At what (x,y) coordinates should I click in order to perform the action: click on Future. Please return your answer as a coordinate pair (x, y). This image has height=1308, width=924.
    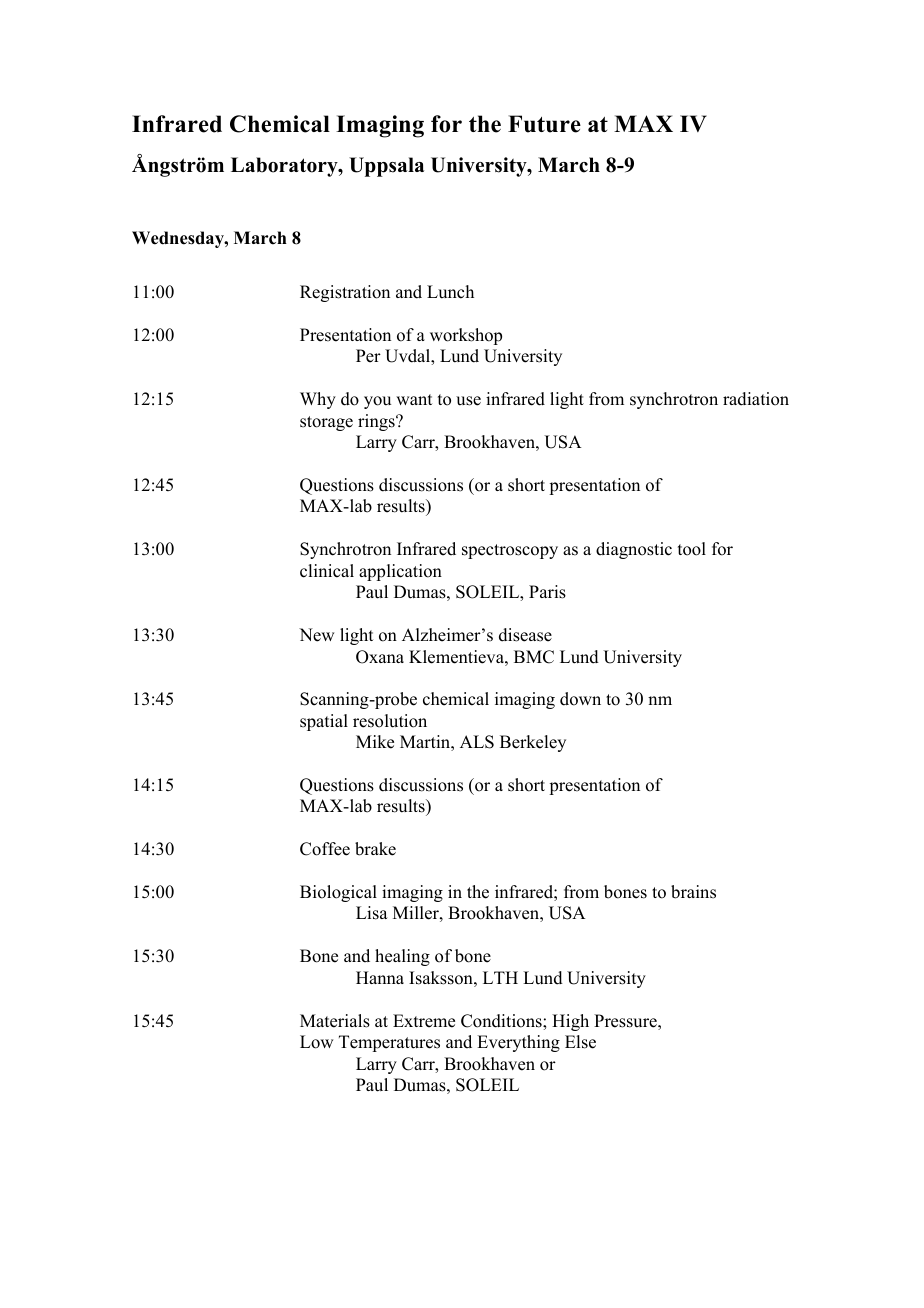
    Looking at the image, I should click on (544, 124).
